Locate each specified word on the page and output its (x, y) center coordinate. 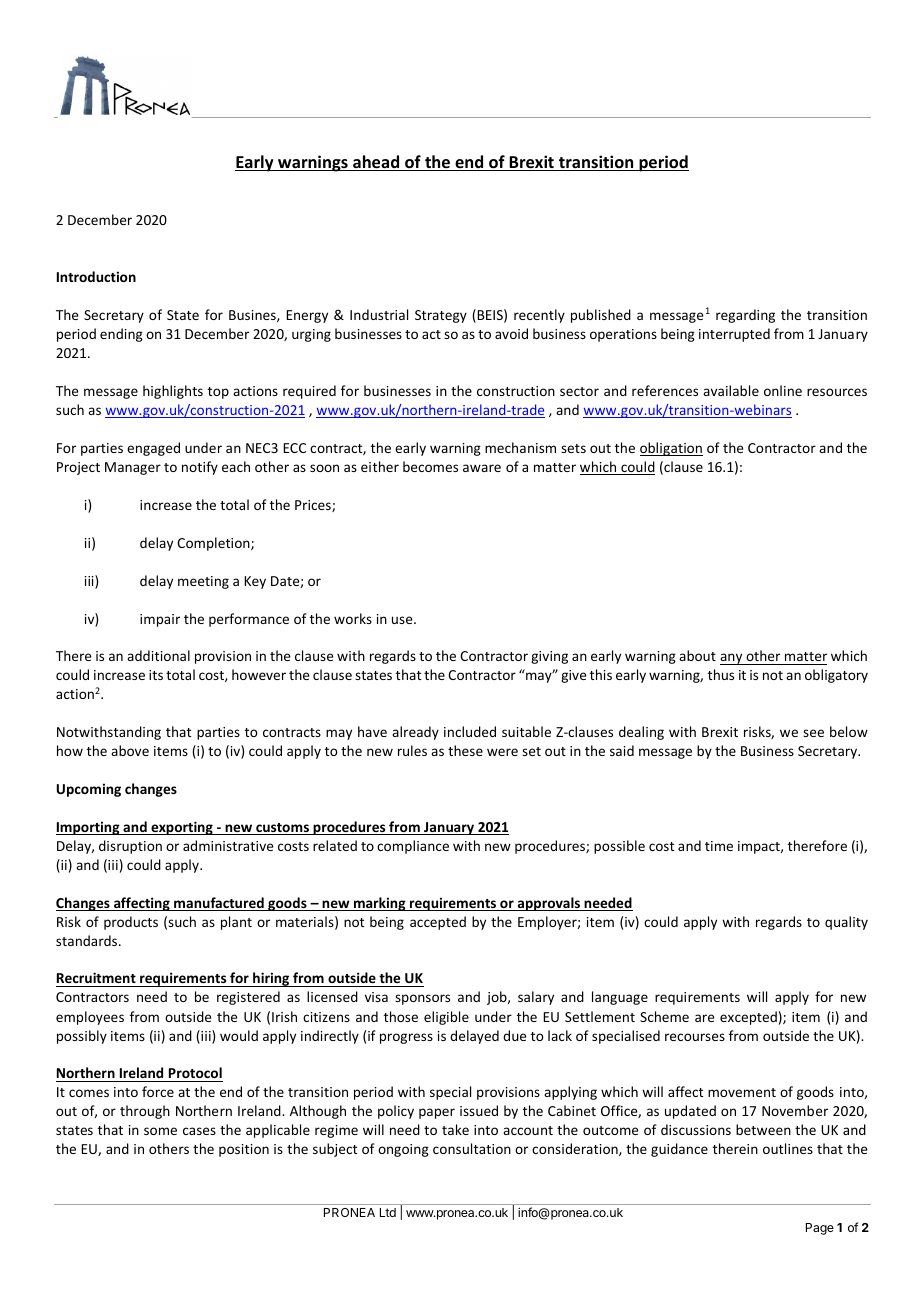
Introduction (96, 276)
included (470, 731)
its (156, 675)
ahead (376, 163)
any (732, 659)
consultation (472, 1148)
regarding (745, 316)
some (160, 1131)
